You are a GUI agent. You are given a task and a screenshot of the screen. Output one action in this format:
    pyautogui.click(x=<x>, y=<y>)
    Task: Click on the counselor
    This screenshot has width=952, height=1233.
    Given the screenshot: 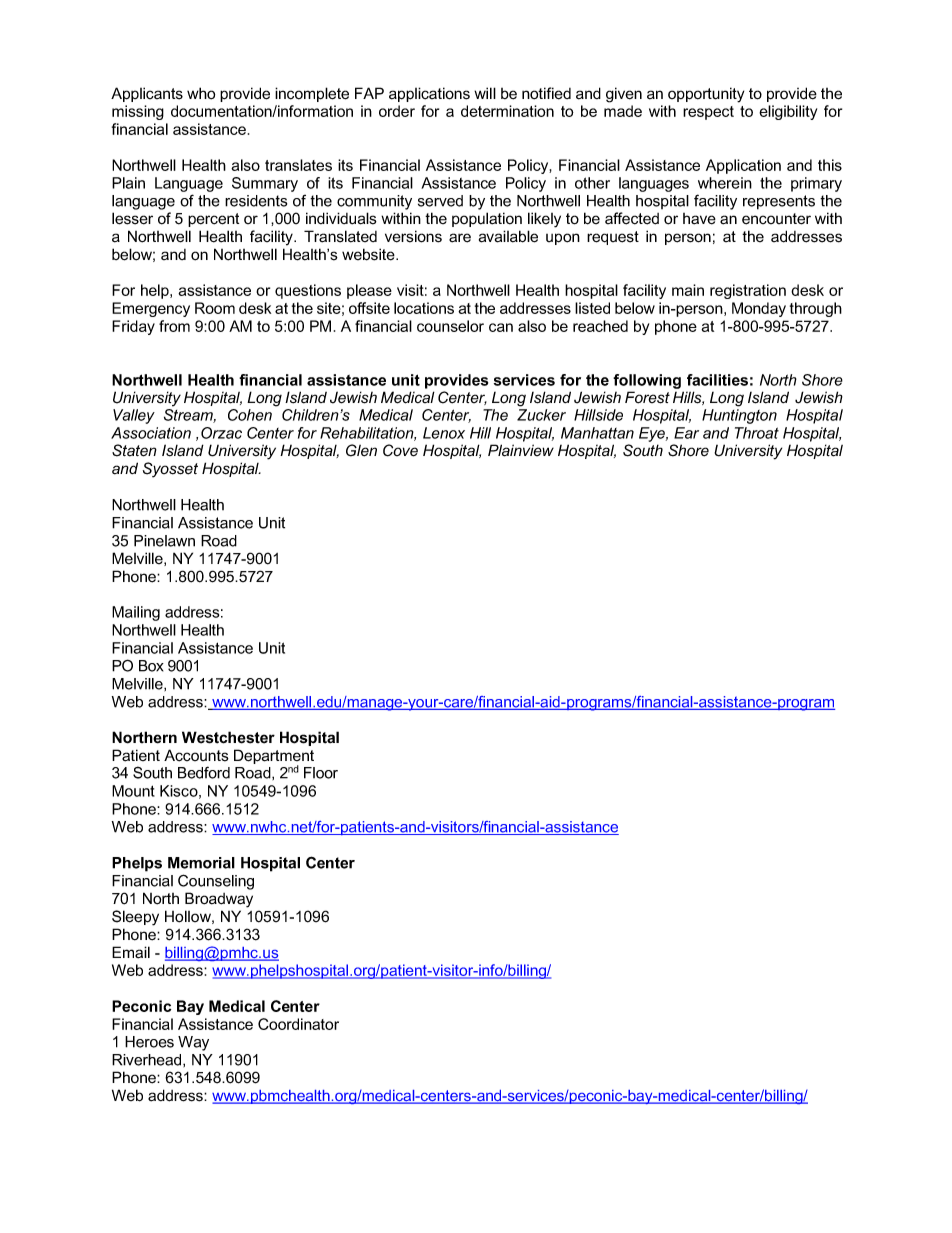 What is the action you would take?
    pyautogui.click(x=450, y=326)
